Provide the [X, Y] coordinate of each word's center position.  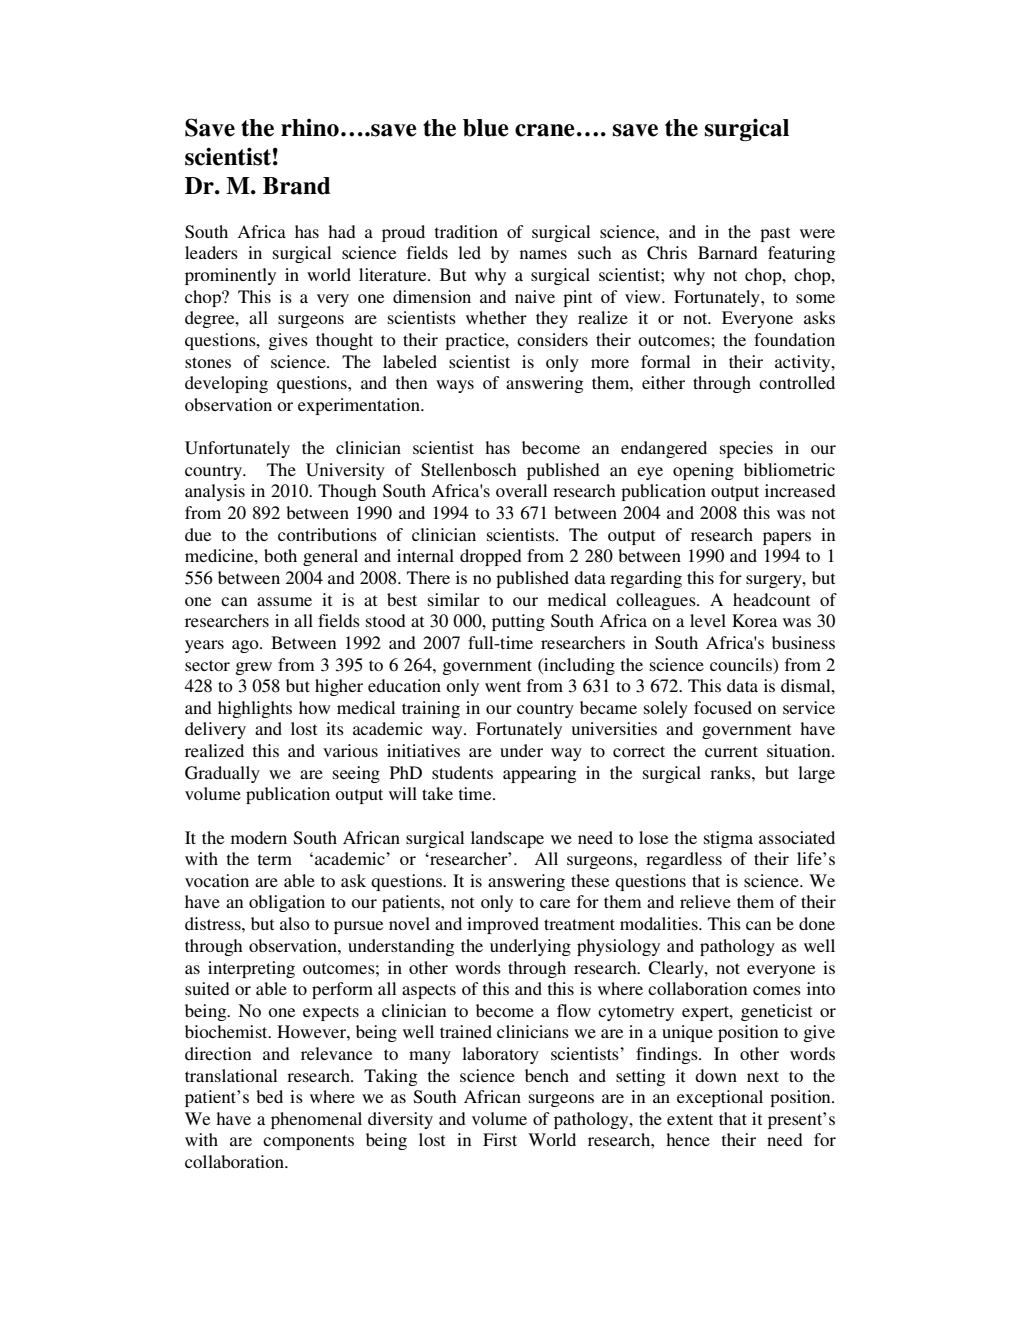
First [500, 1139]
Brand [297, 186]
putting [518, 622]
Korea [754, 620]
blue [486, 128]
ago [246, 646]
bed [269, 1096]
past [775, 234]
